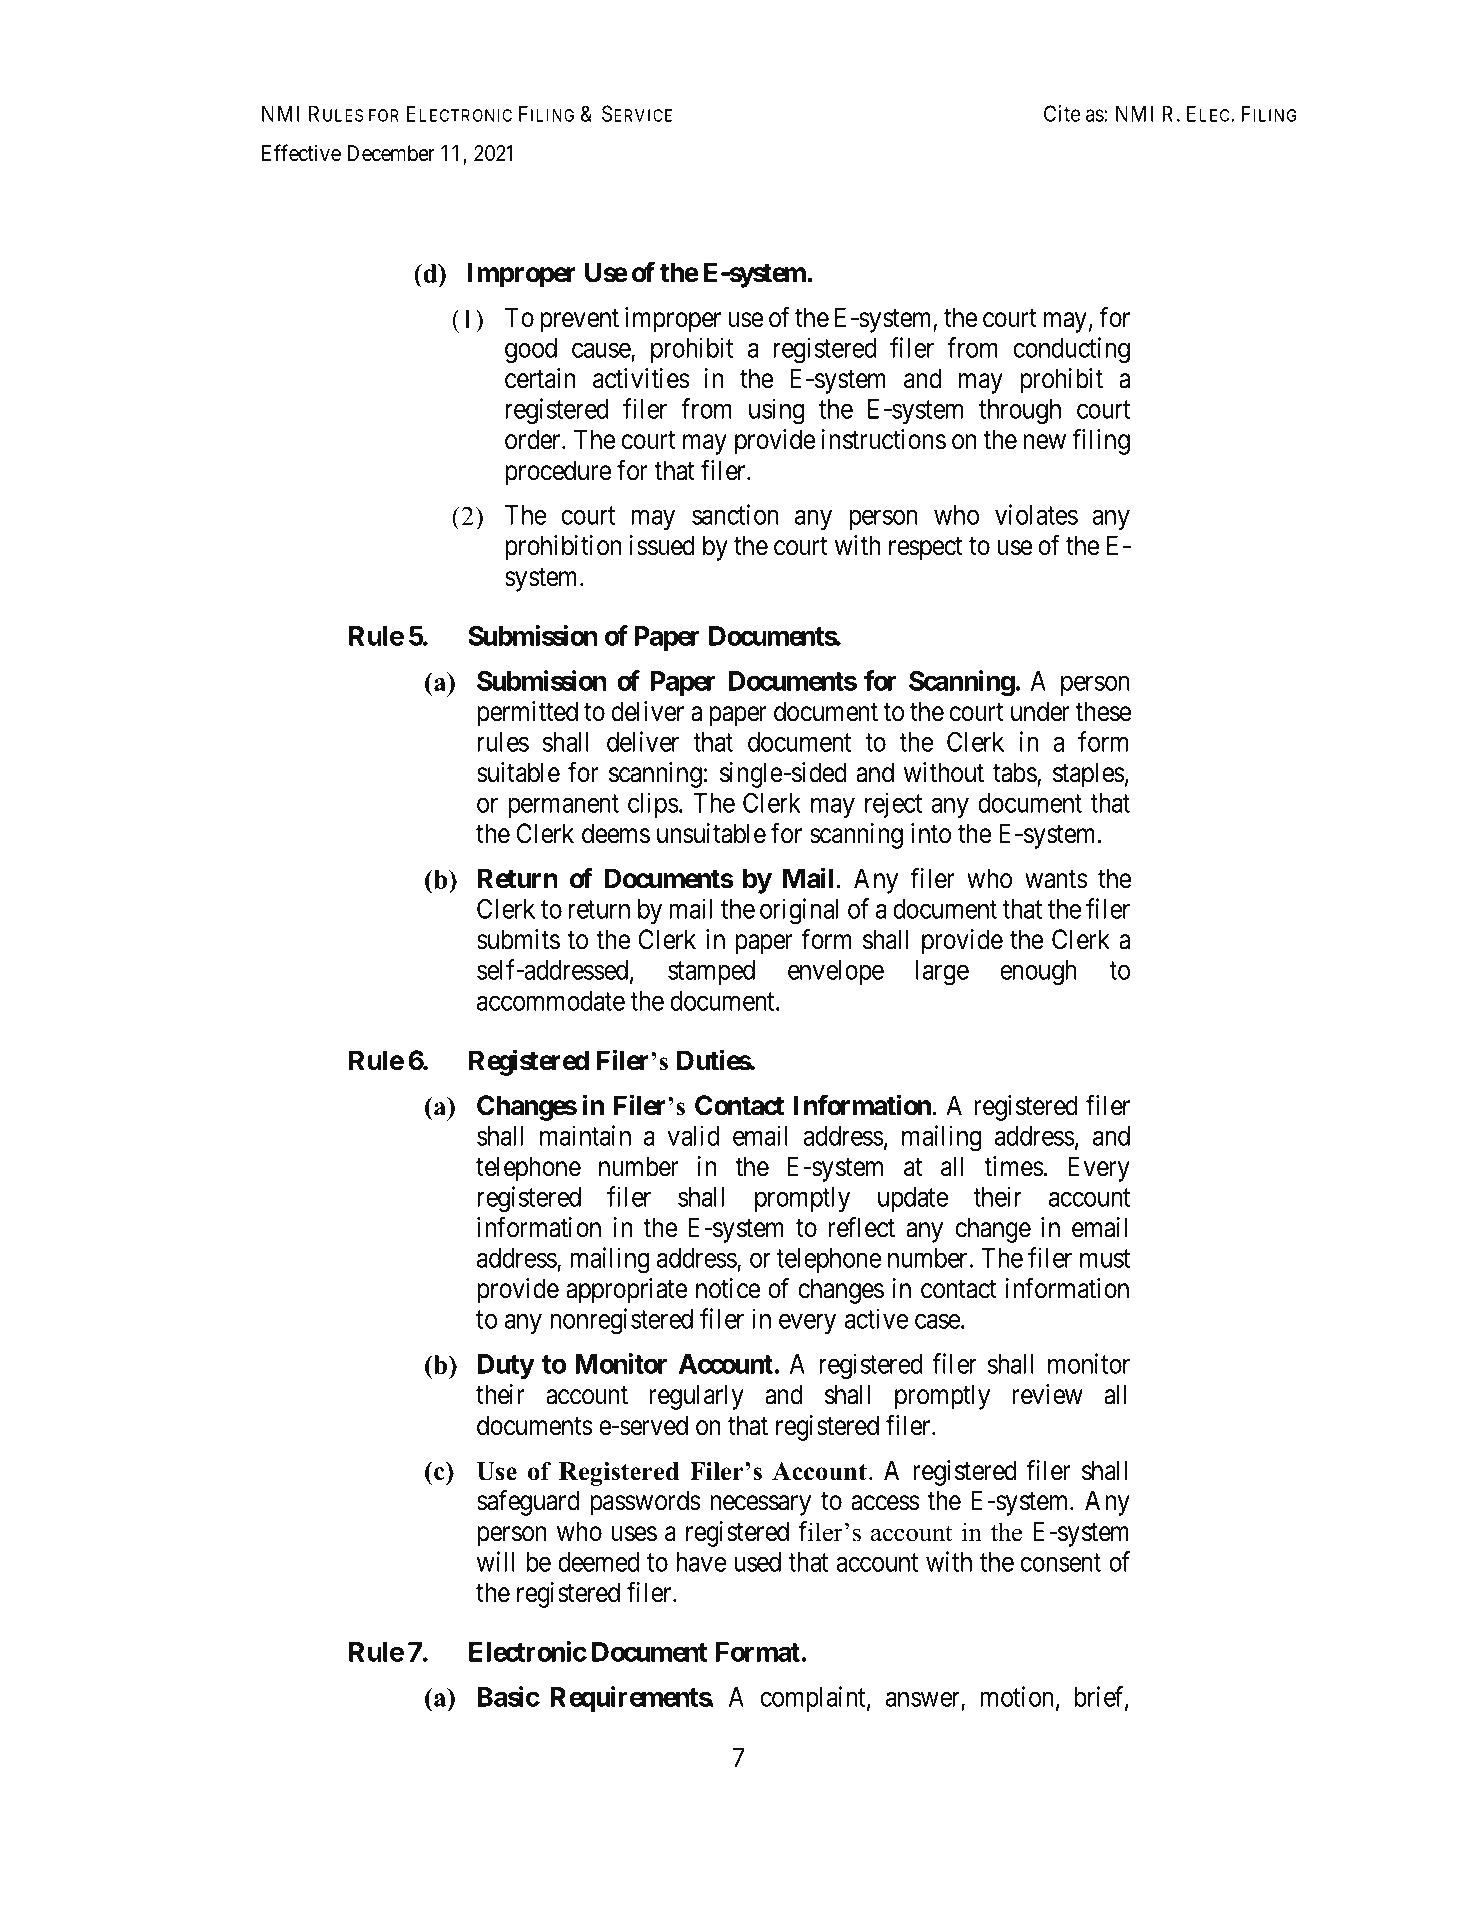 This screenshot has width=1478, height=1912. Describe the element at coordinates (391, 153) in the screenshot. I see `December` at that location.
